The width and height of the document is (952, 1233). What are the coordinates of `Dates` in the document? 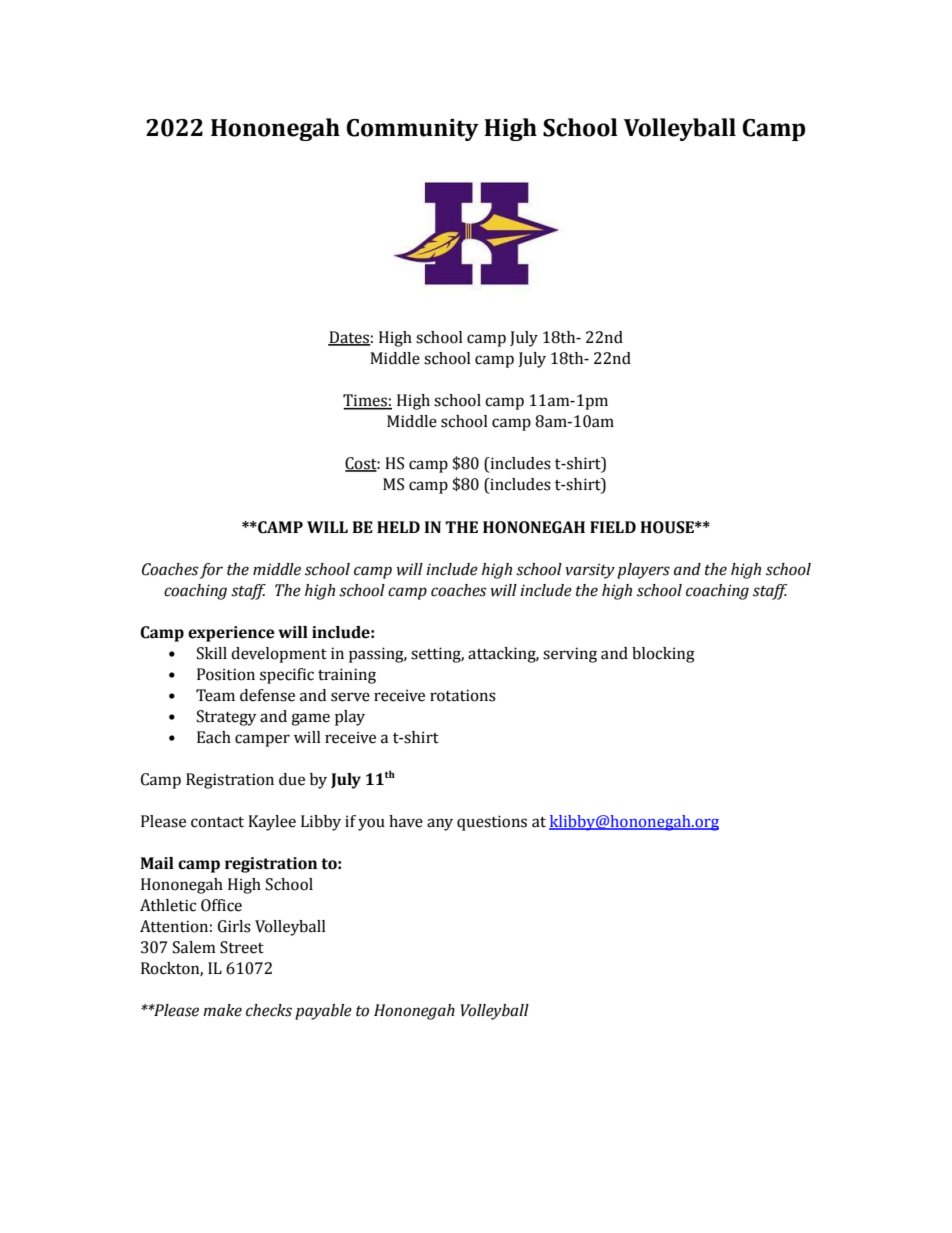 It's located at (349, 338).
